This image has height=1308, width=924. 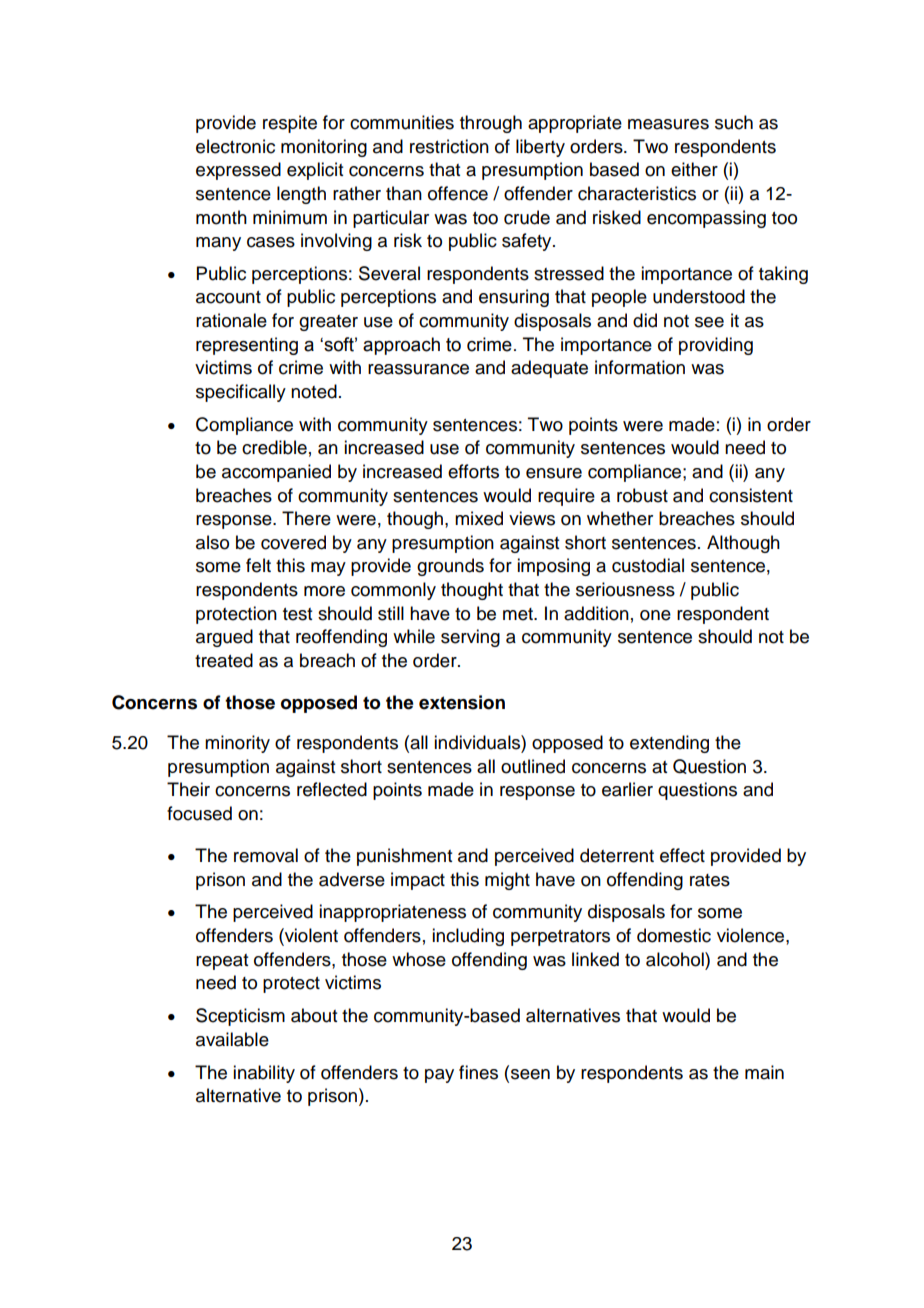 What do you see at coordinates (232, 1039) in the image?
I see `available` at bounding box center [232, 1039].
